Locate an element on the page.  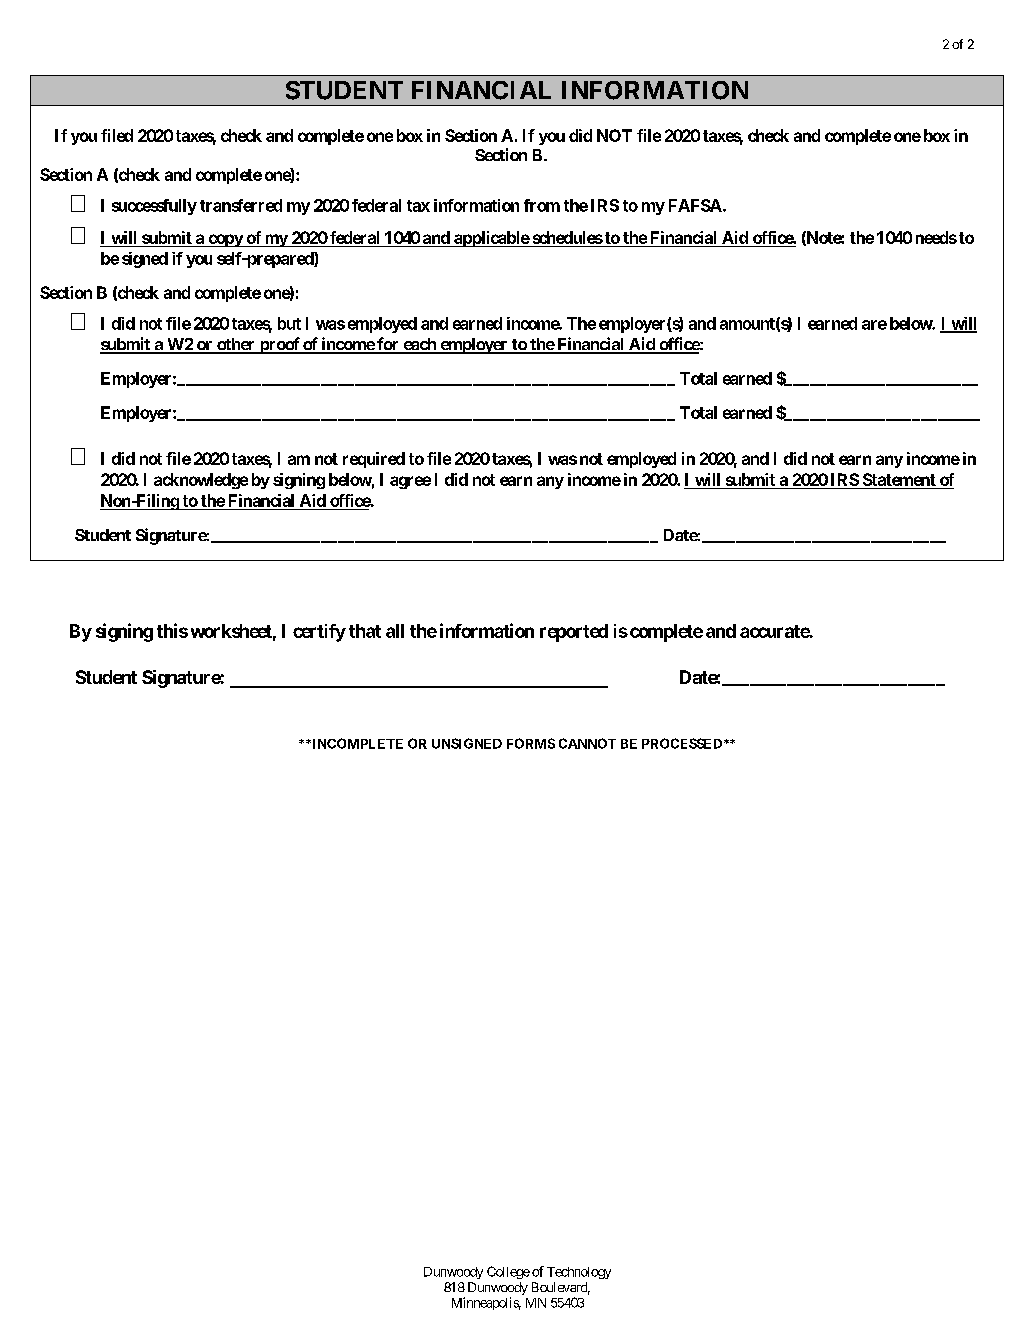
Statement is located at coordinates (899, 481).
